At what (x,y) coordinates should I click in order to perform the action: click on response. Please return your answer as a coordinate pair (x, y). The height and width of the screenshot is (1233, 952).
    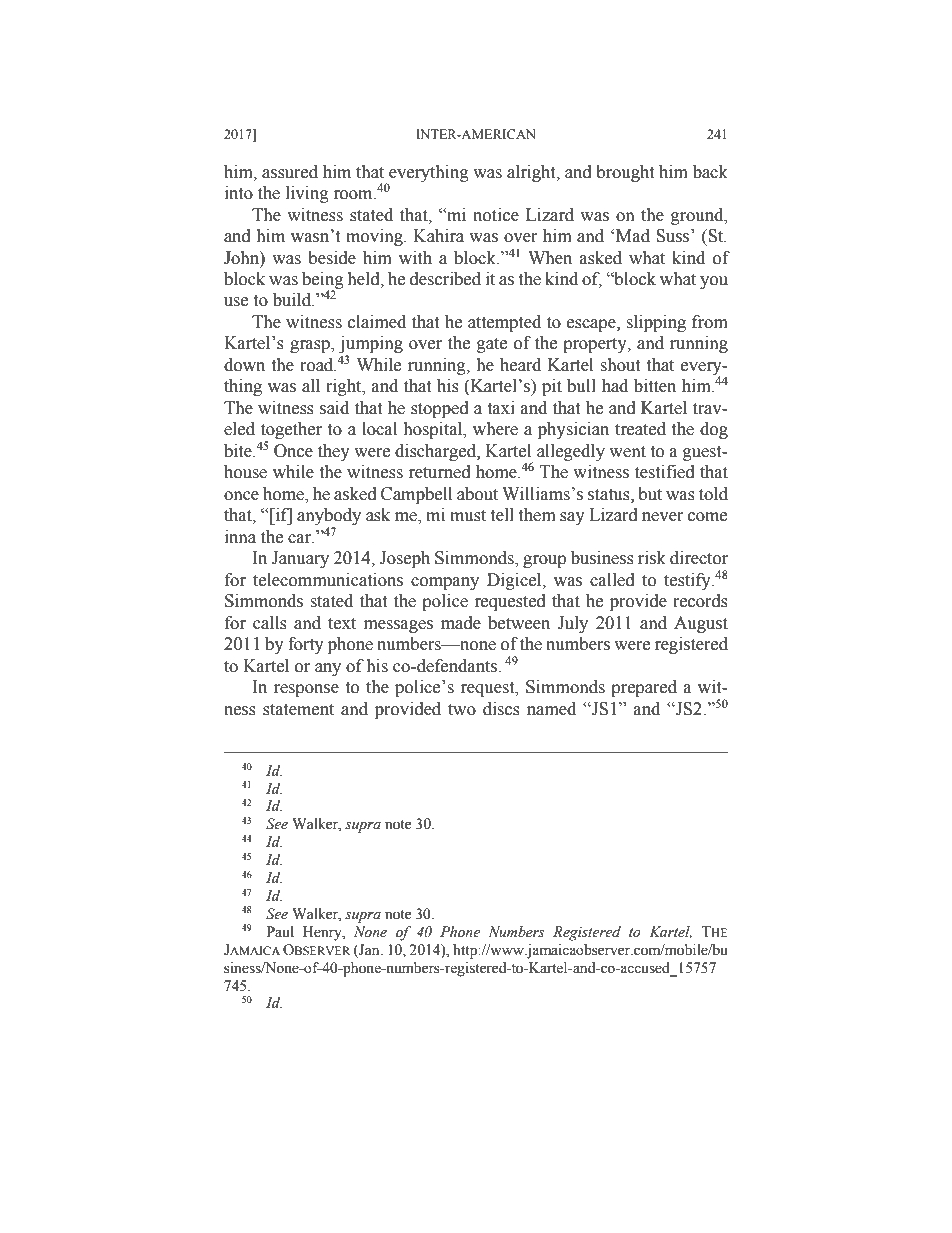
    Looking at the image, I should click on (306, 690).
